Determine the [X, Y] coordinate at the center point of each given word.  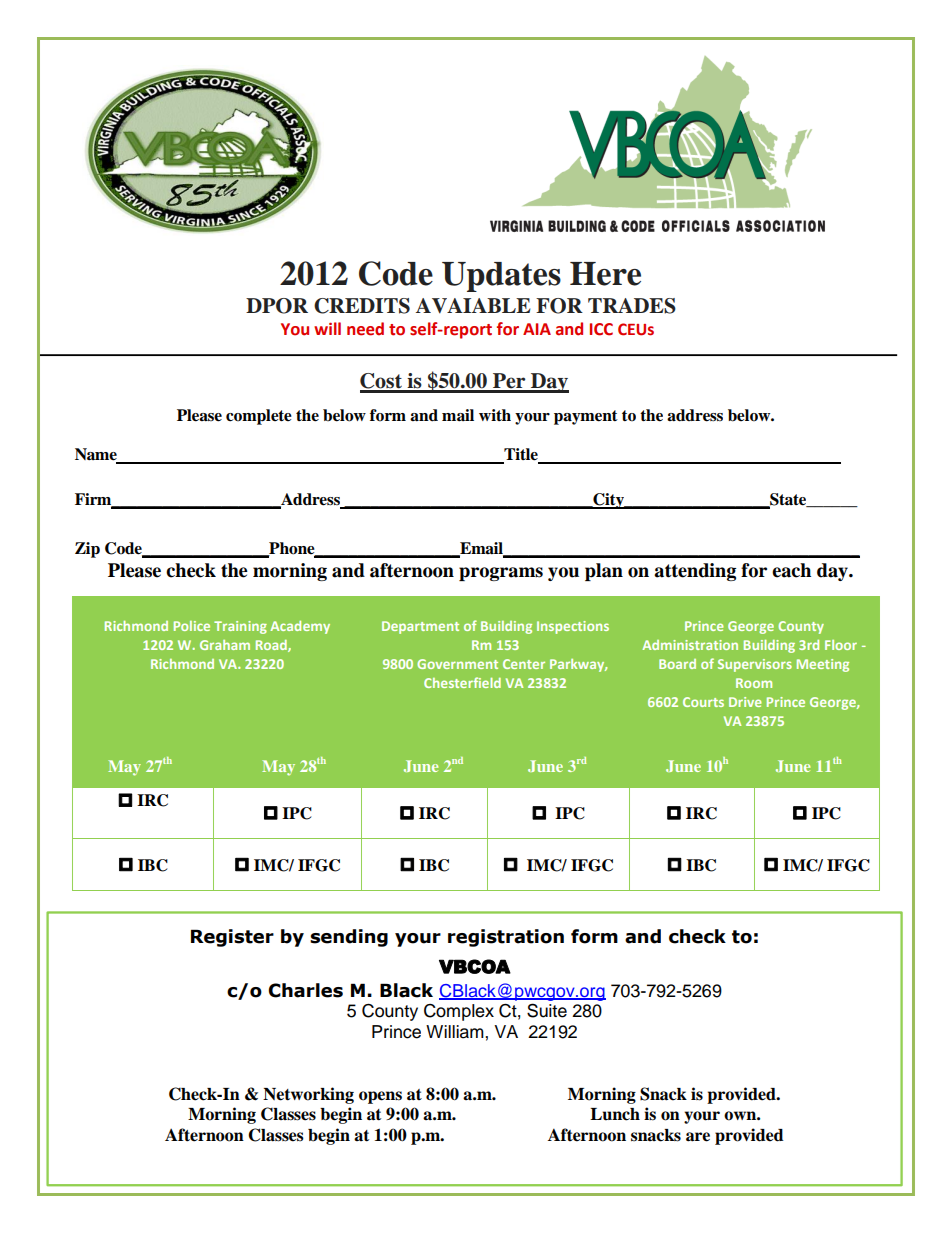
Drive [745, 702]
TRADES [632, 306]
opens [380, 1097]
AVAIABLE [473, 306]
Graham [225, 645]
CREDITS [362, 306]
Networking [308, 1095]
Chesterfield [462, 682]
